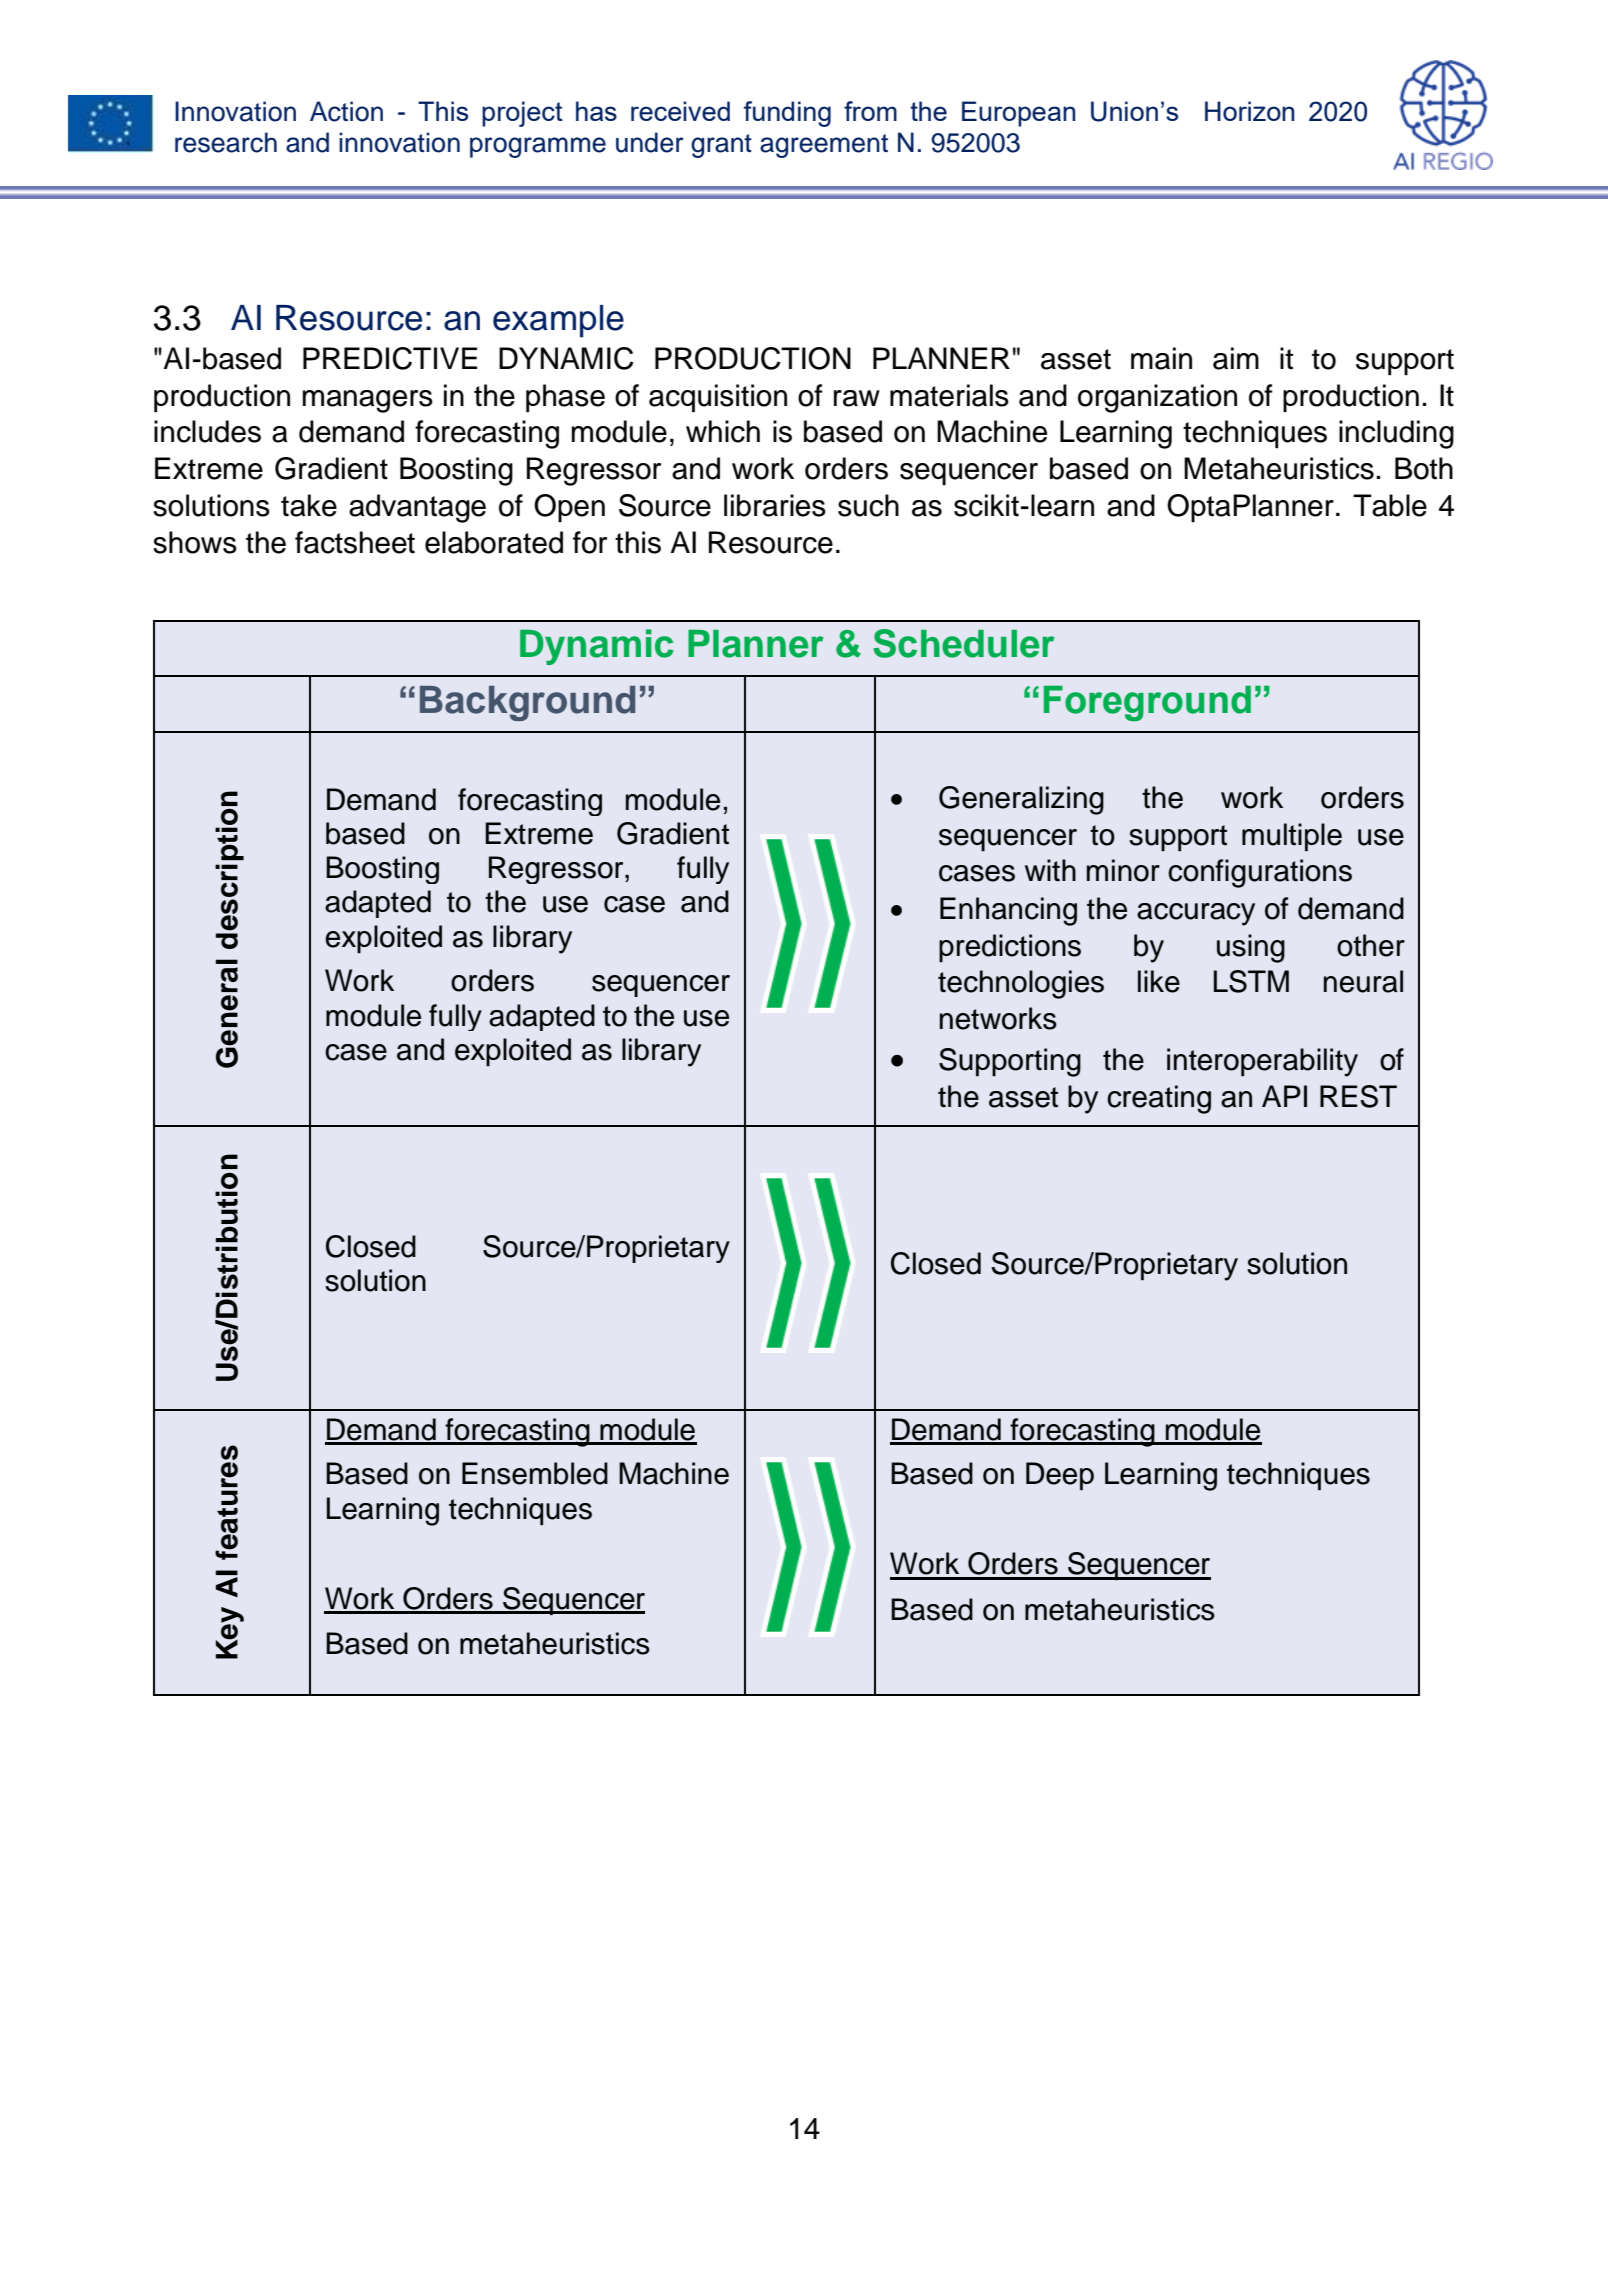 This screenshot has height=2275, width=1608. What do you see at coordinates (346, 111) in the screenshot?
I see `Action` at bounding box center [346, 111].
